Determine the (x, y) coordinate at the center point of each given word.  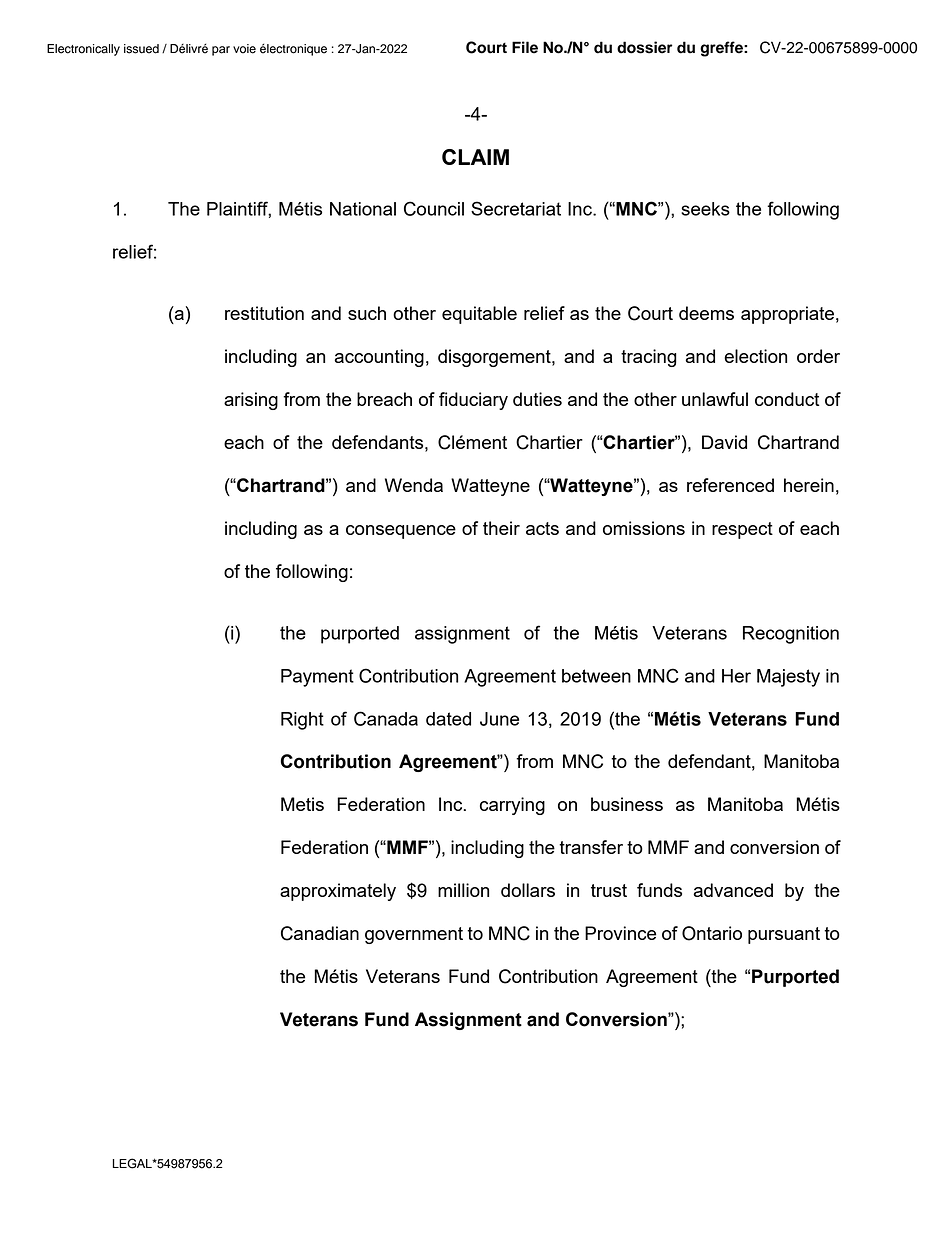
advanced (733, 890)
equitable (479, 315)
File (525, 47)
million (463, 890)
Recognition (791, 635)
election (755, 356)
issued (141, 49)
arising (251, 401)
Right (302, 721)
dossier (644, 47)
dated (448, 719)
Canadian (320, 933)
